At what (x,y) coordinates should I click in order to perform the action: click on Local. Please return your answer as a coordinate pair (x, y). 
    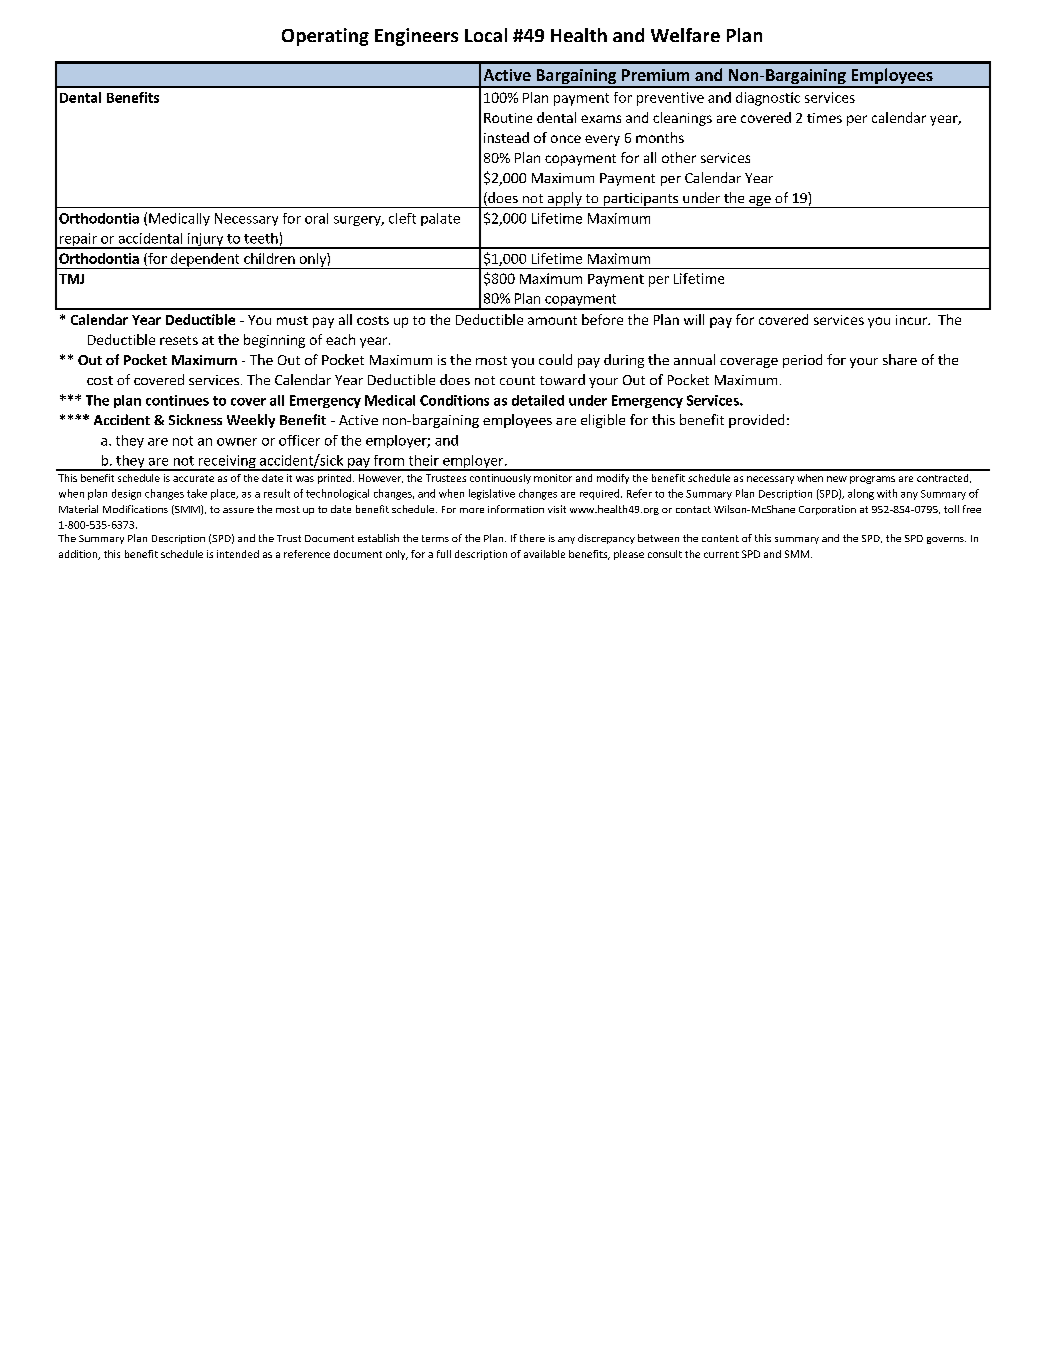
    Looking at the image, I should click on (486, 35).
